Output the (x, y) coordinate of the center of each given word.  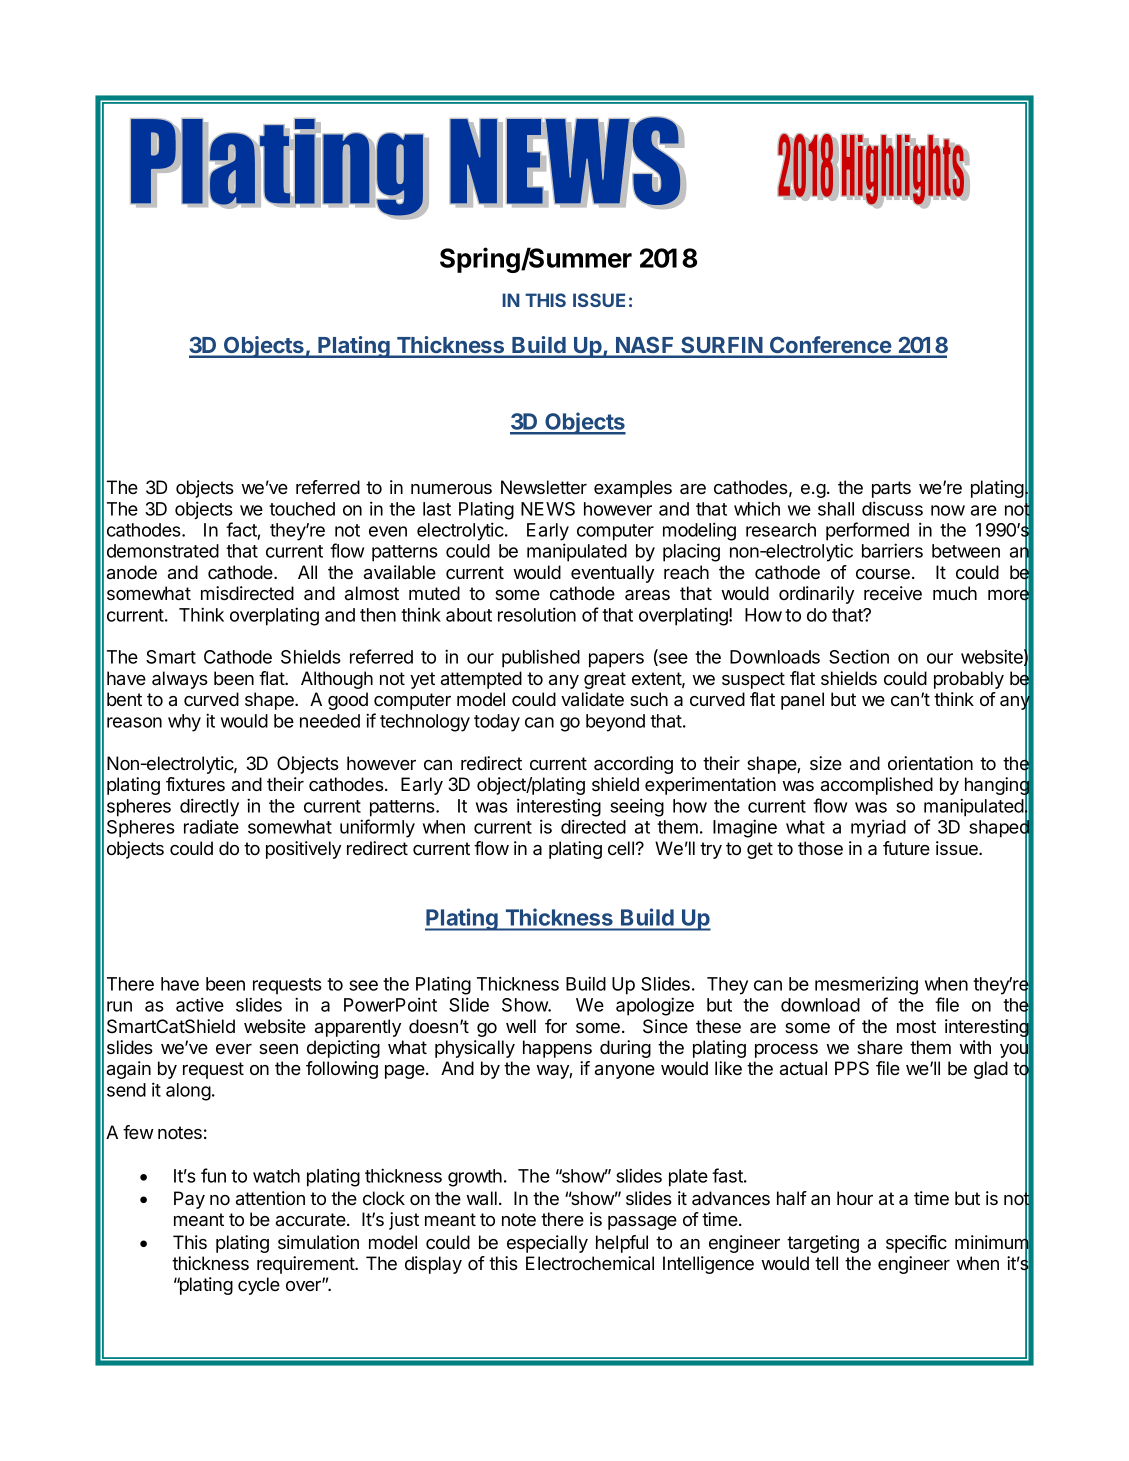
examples (633, 489)
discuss (892, 508)
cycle (259, 1286)
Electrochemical (590, 1263)
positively (303, 850)
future (906, 848)
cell (622, 848)
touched (302, 509)
